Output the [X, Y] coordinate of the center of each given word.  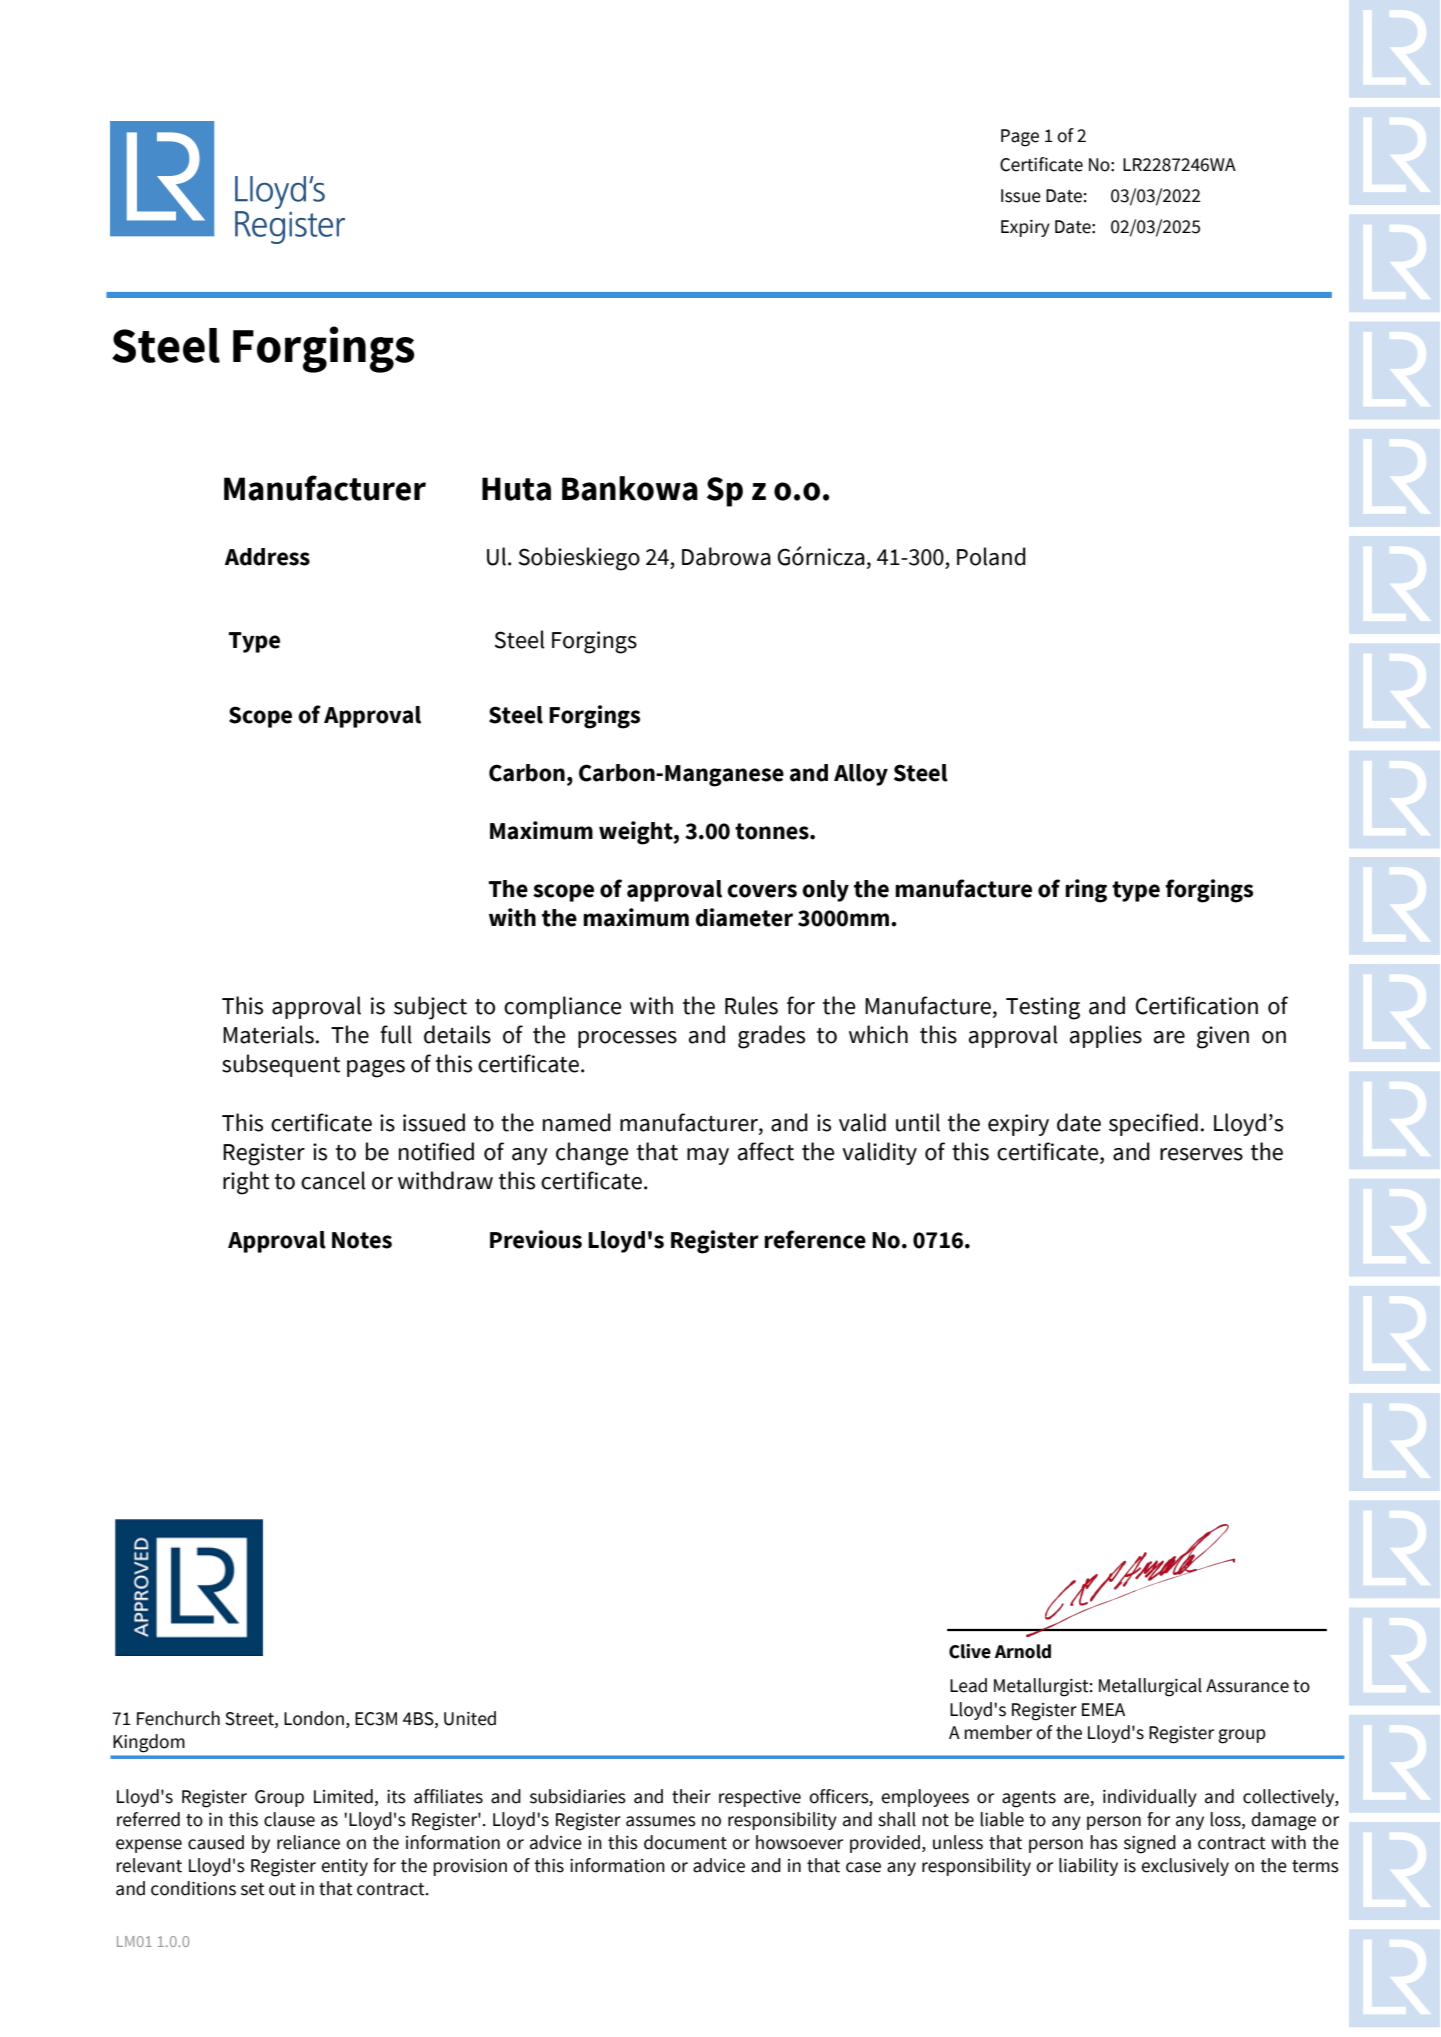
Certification [1197, 1005]
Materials [268, 1034]
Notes [362, 1240]
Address [267, 557]
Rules [751, 1005]
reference [815, 1239]
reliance [308, 1842]
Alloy [861, 775]
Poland [991, 556]
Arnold [1023, 1651]
